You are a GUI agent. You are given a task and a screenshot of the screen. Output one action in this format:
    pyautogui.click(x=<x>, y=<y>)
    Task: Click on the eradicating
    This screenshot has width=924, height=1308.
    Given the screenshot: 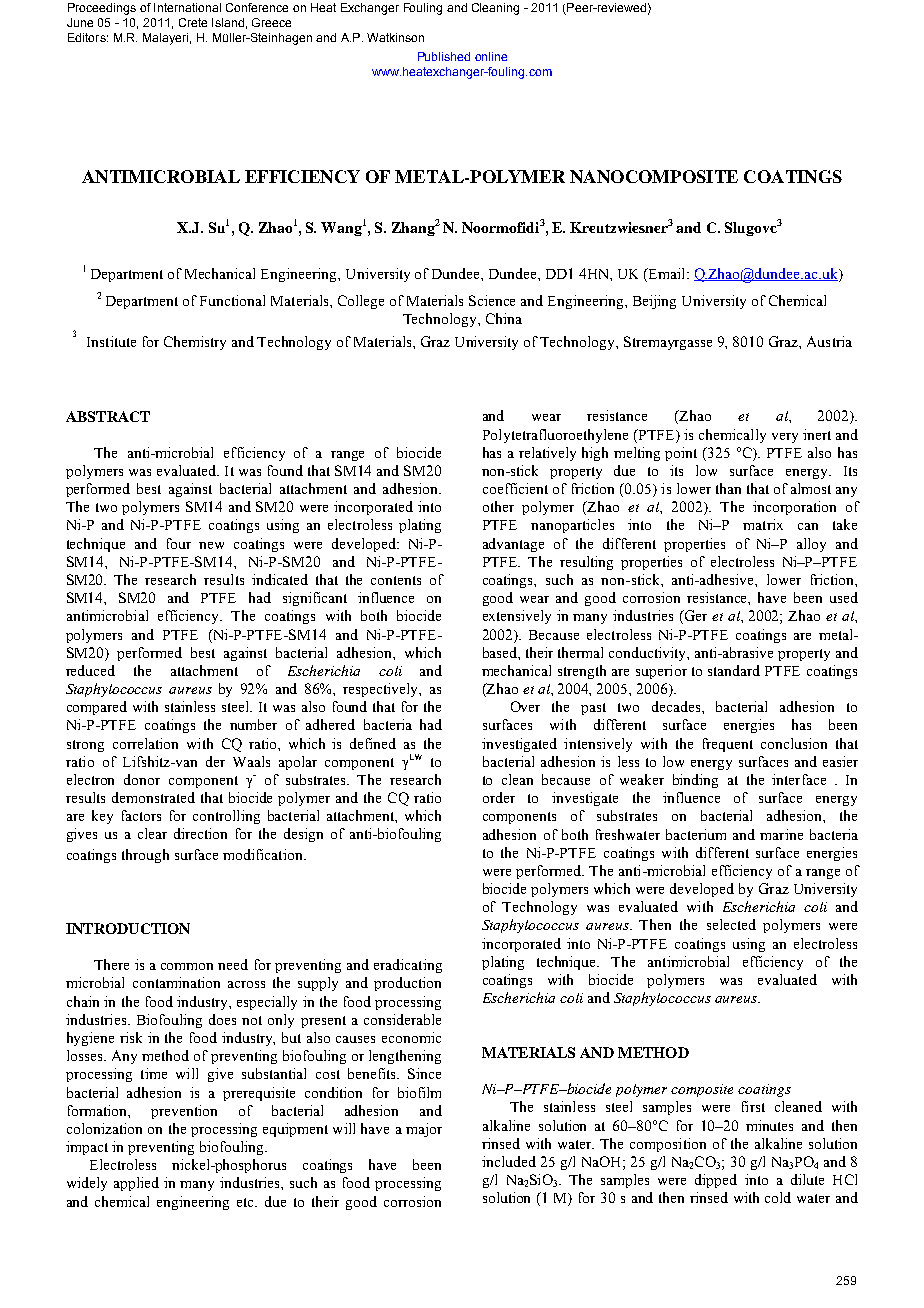 What is the action you would take?
    pyautogui.click(x=408, y=966)
